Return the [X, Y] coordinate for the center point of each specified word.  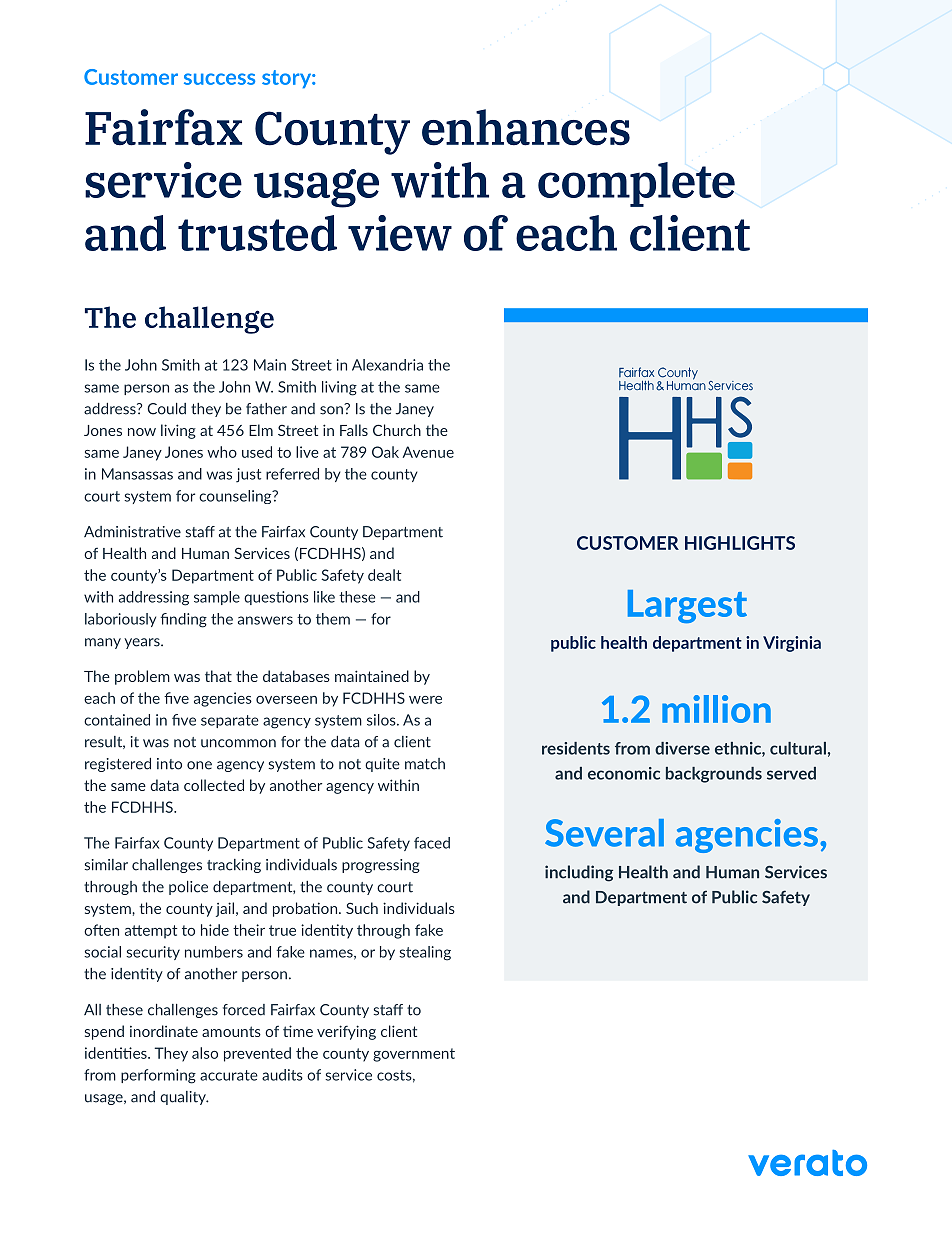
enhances [526, 127]
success [219, 79]
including [579, 873]
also [205, 1053]
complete [636, 184]
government [414, 1055]
